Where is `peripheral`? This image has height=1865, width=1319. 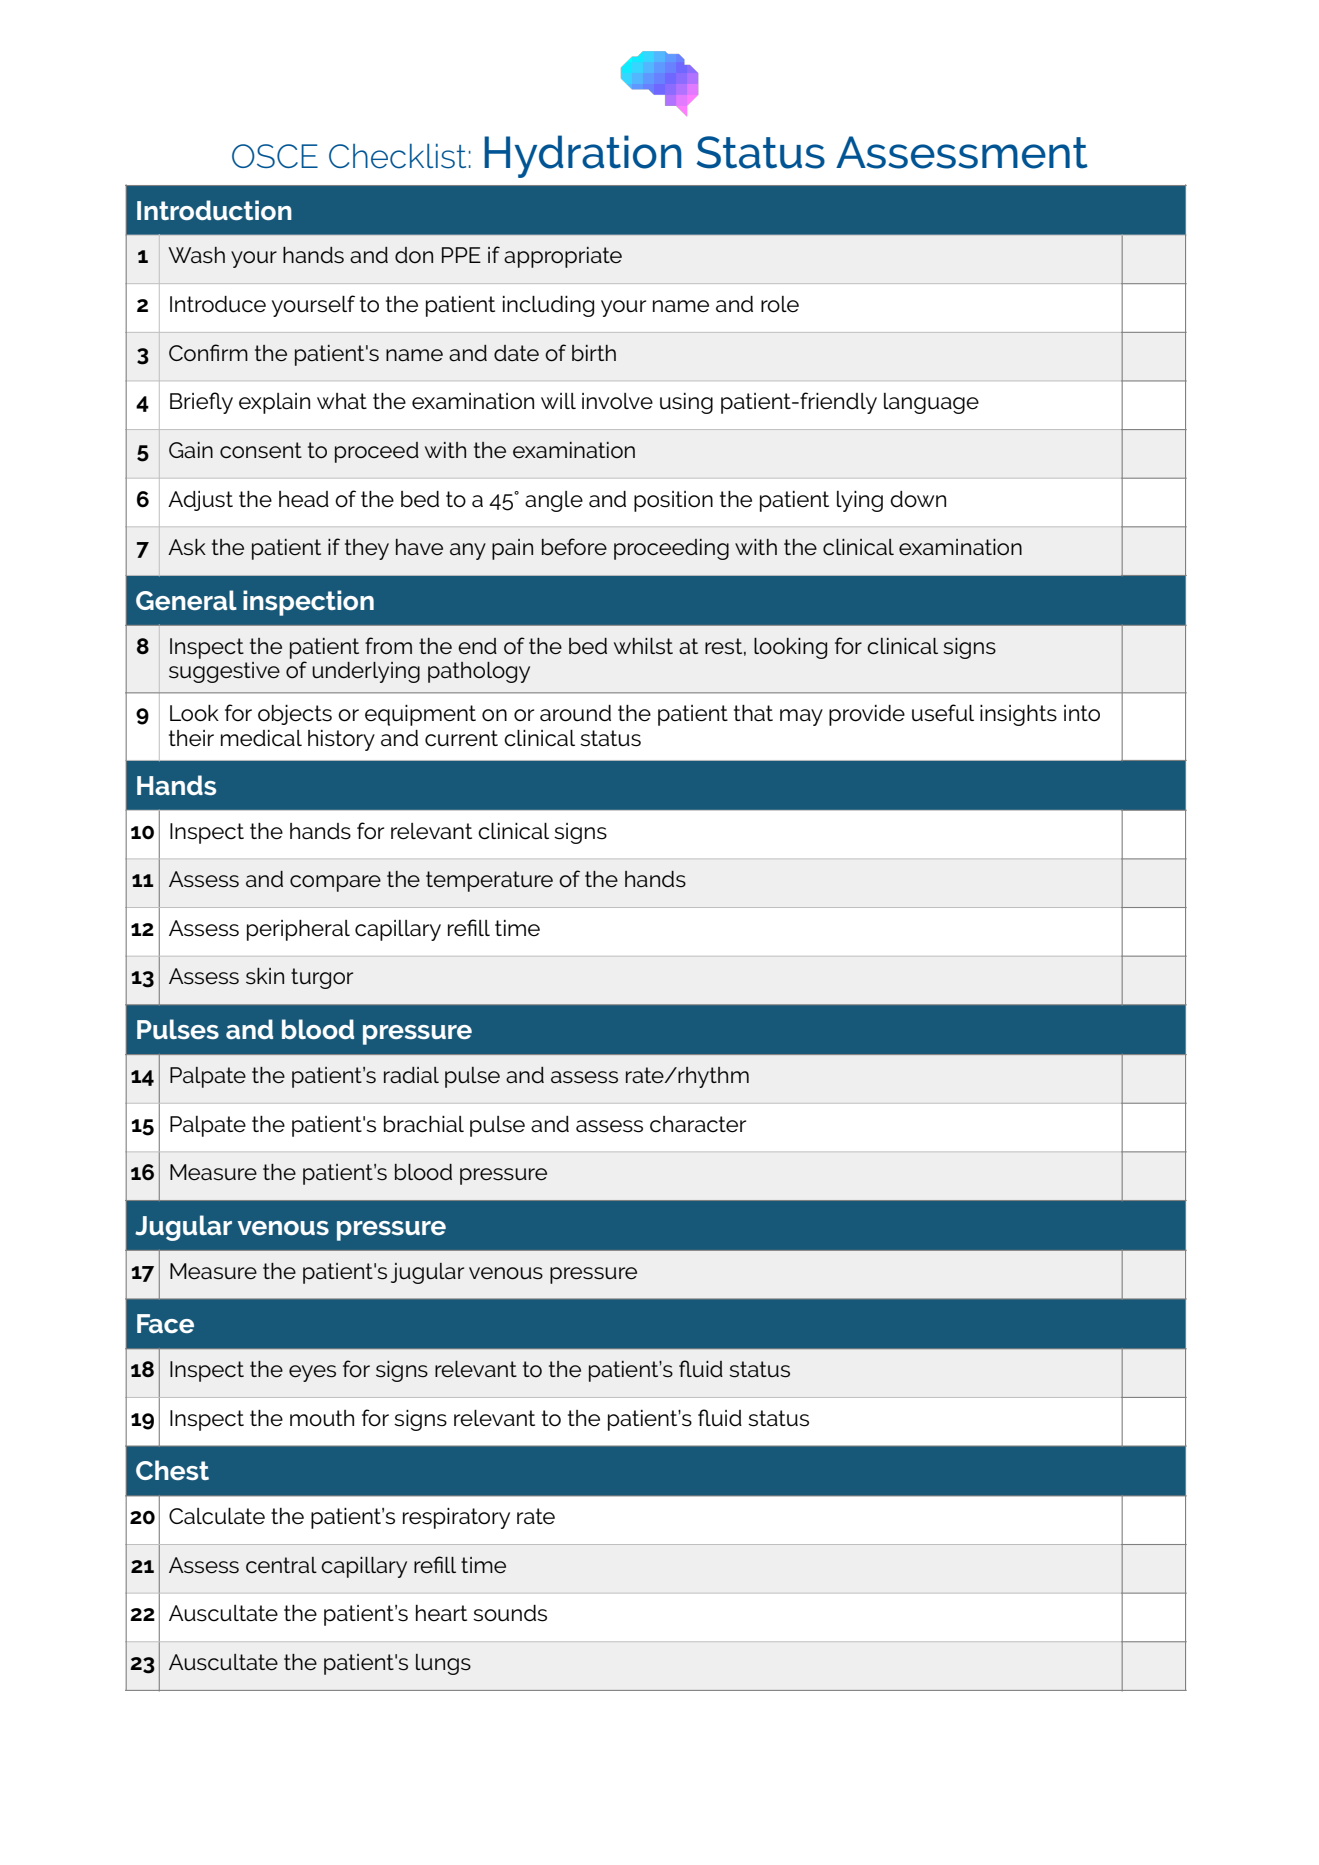 peripheral is located at coordinates (298, 930).
